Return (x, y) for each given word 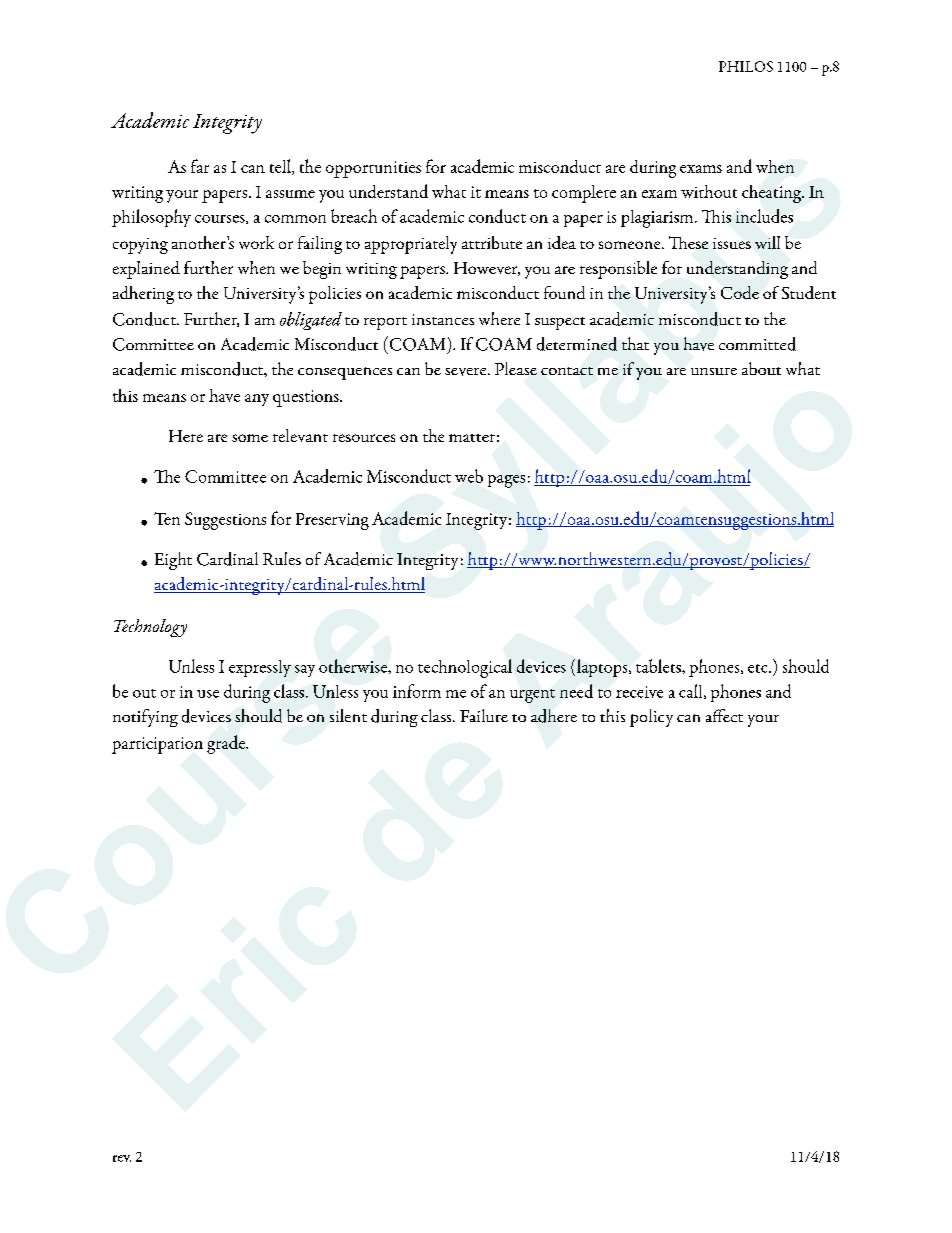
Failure (484, 715)
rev (122, 1158)
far (200, 166)
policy (651, 718)
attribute (492, 242)
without (709, 191)
